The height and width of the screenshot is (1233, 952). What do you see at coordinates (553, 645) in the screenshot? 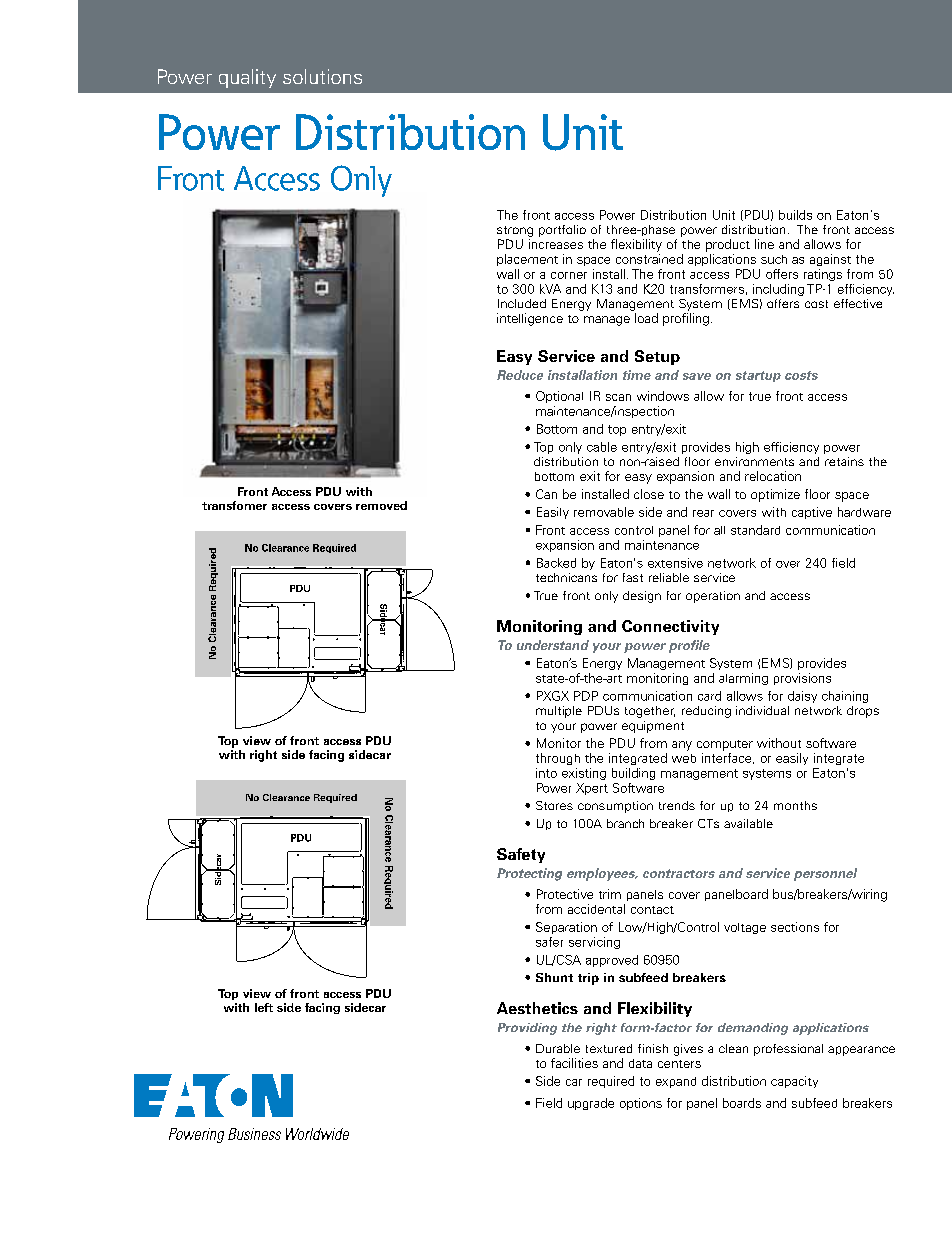
I see `understand` at bounding box center [553, 645].
